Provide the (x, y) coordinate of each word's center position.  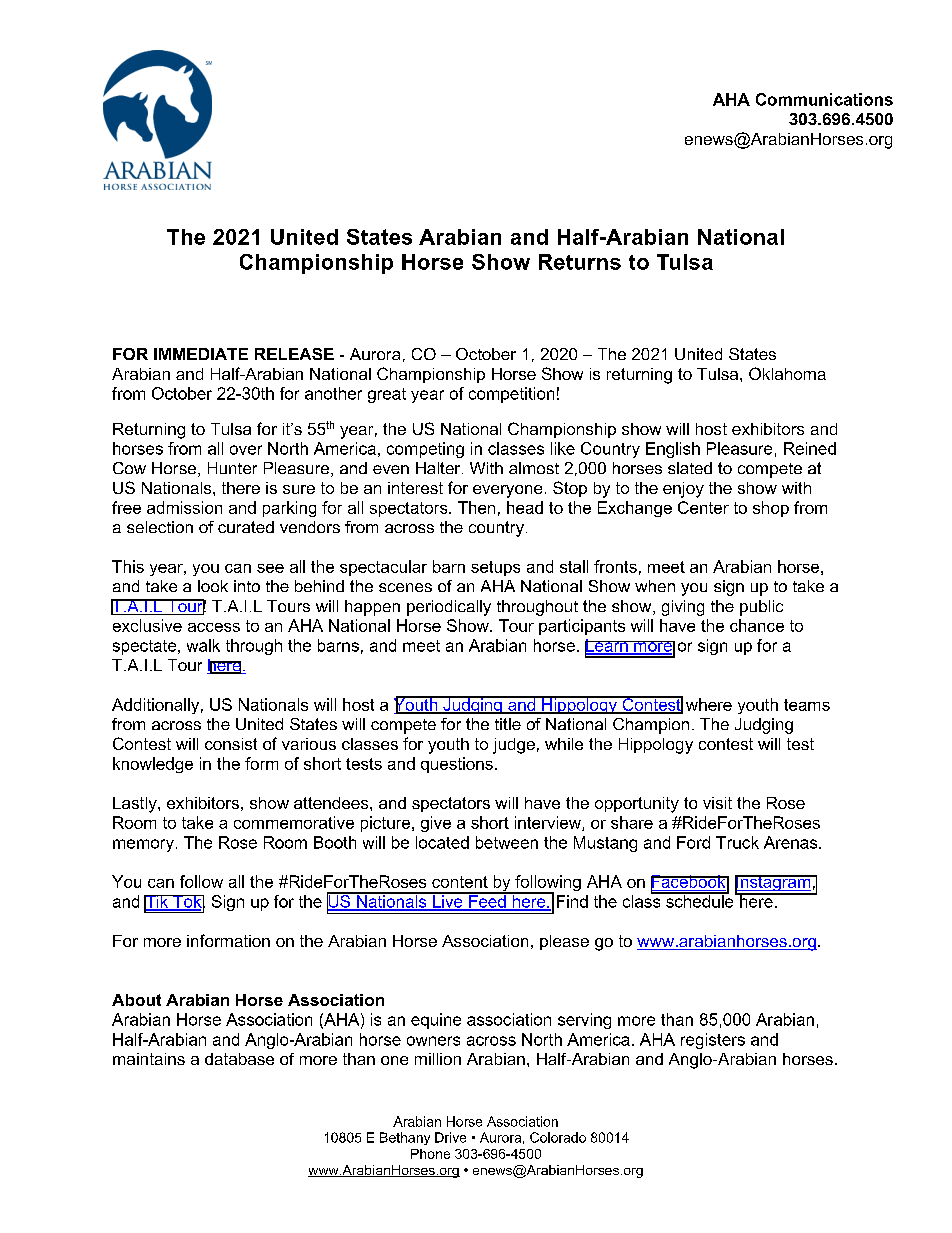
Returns (580, 262)
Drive (450, 1137)
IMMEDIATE (201, 354)
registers (713, 1041)
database (239, 1059)
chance (757, 625)
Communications (824, 99)
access (214, 627)
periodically (449, 608)
